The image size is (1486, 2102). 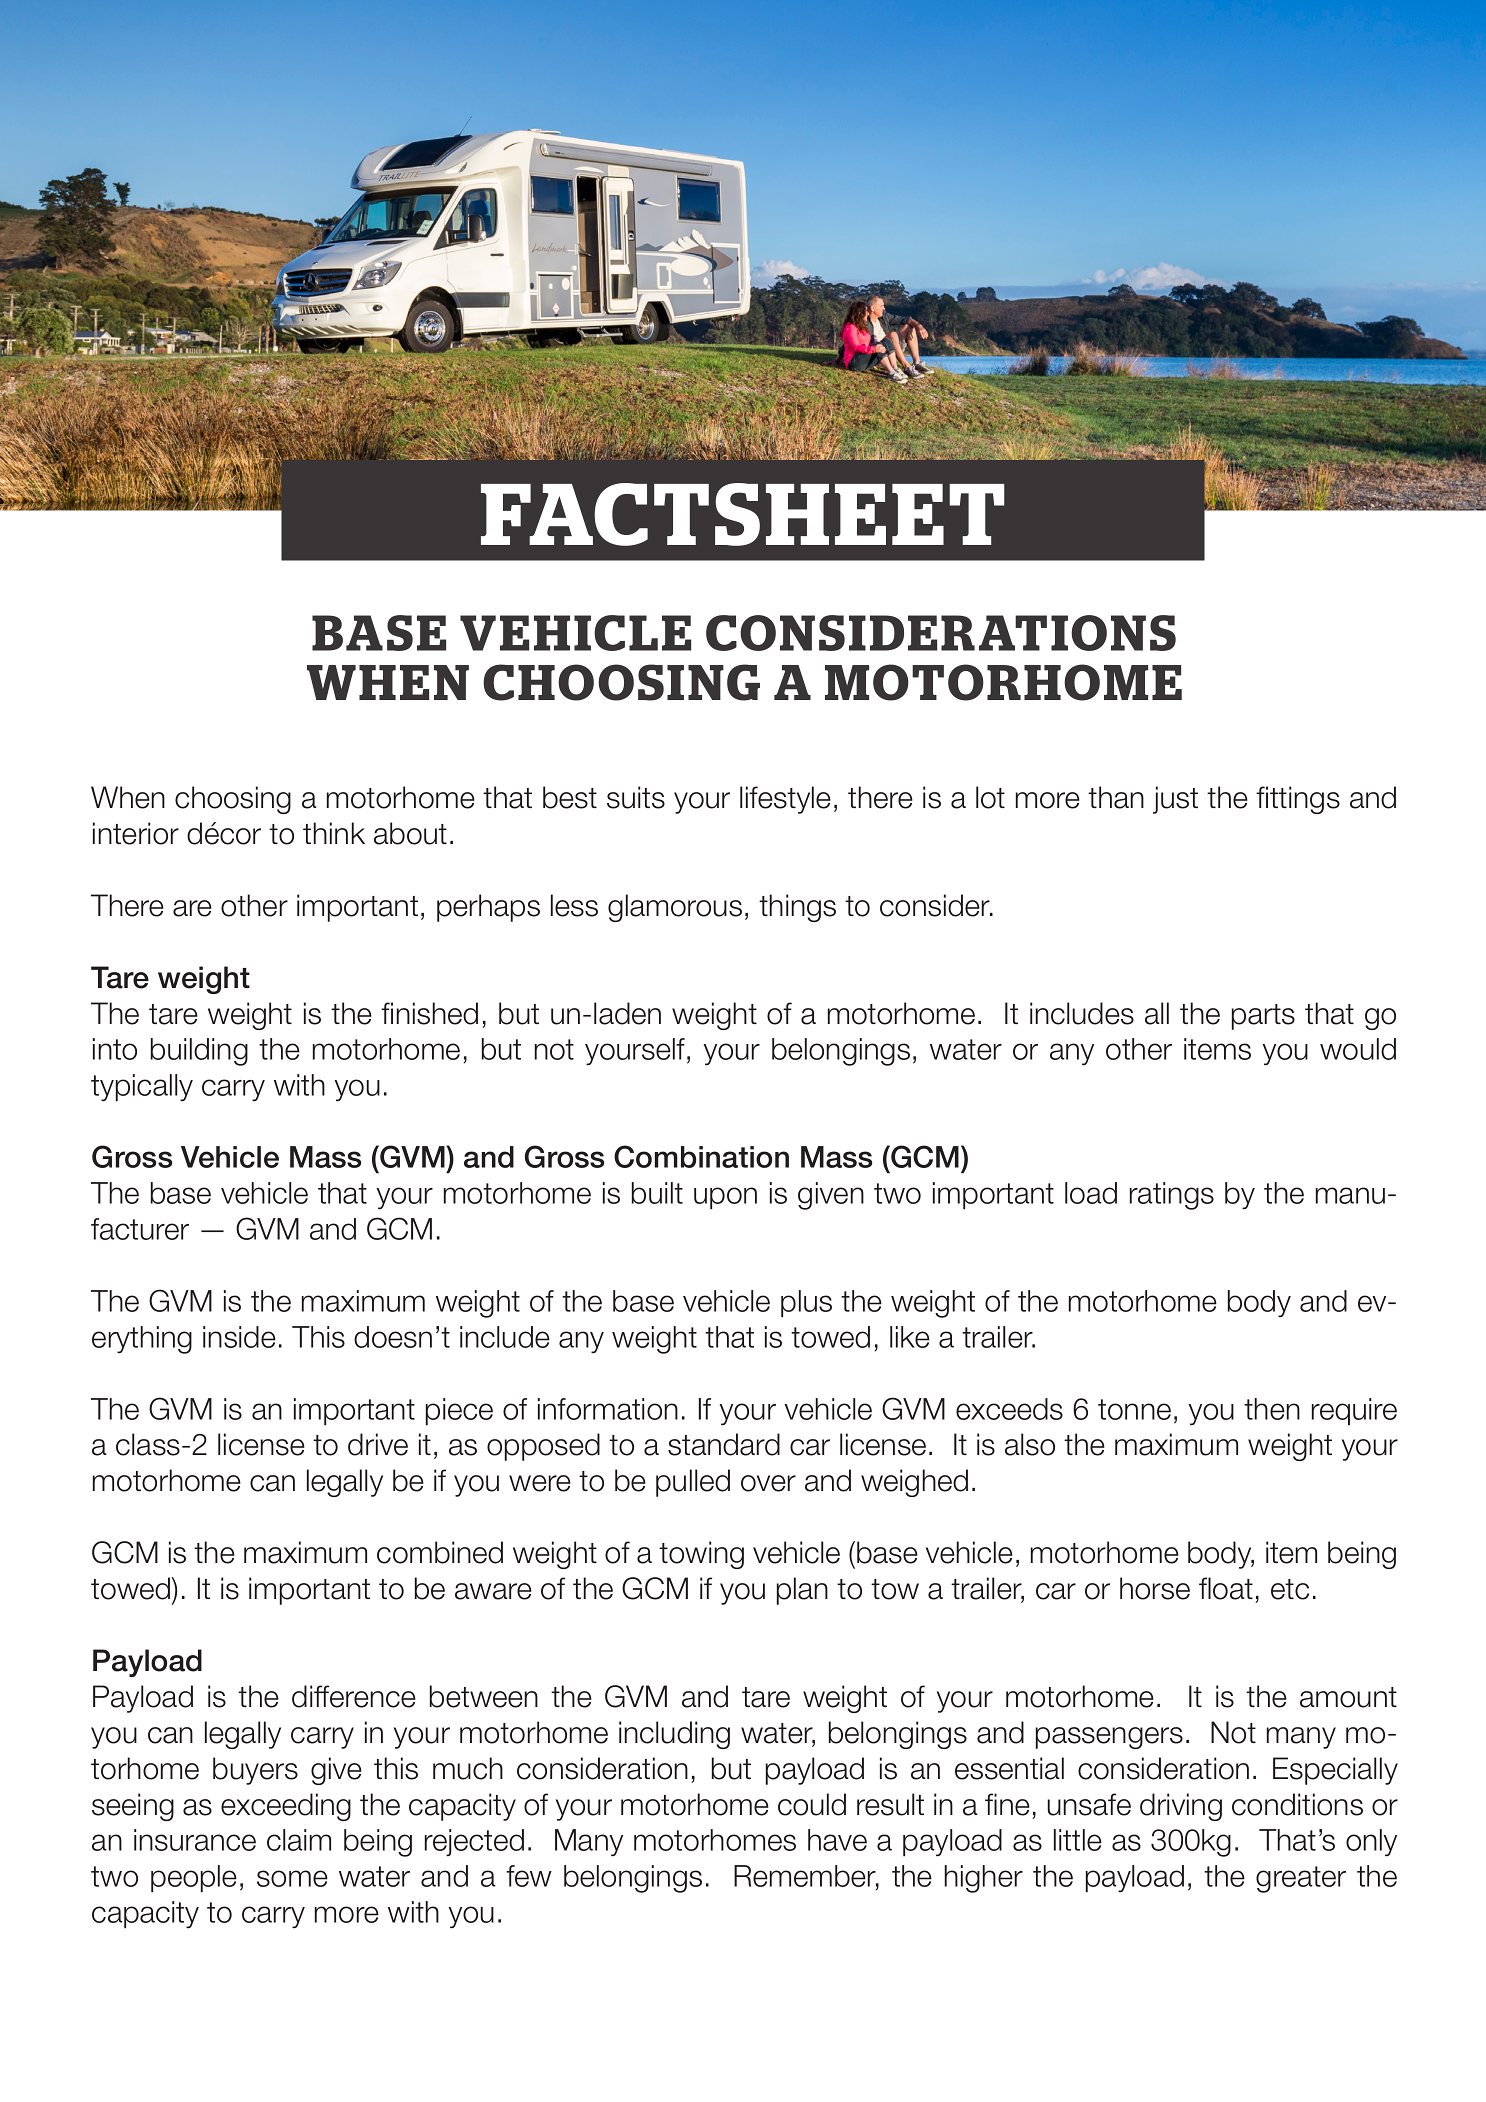 I want to click on combined, so click(x=440, y=1552).
